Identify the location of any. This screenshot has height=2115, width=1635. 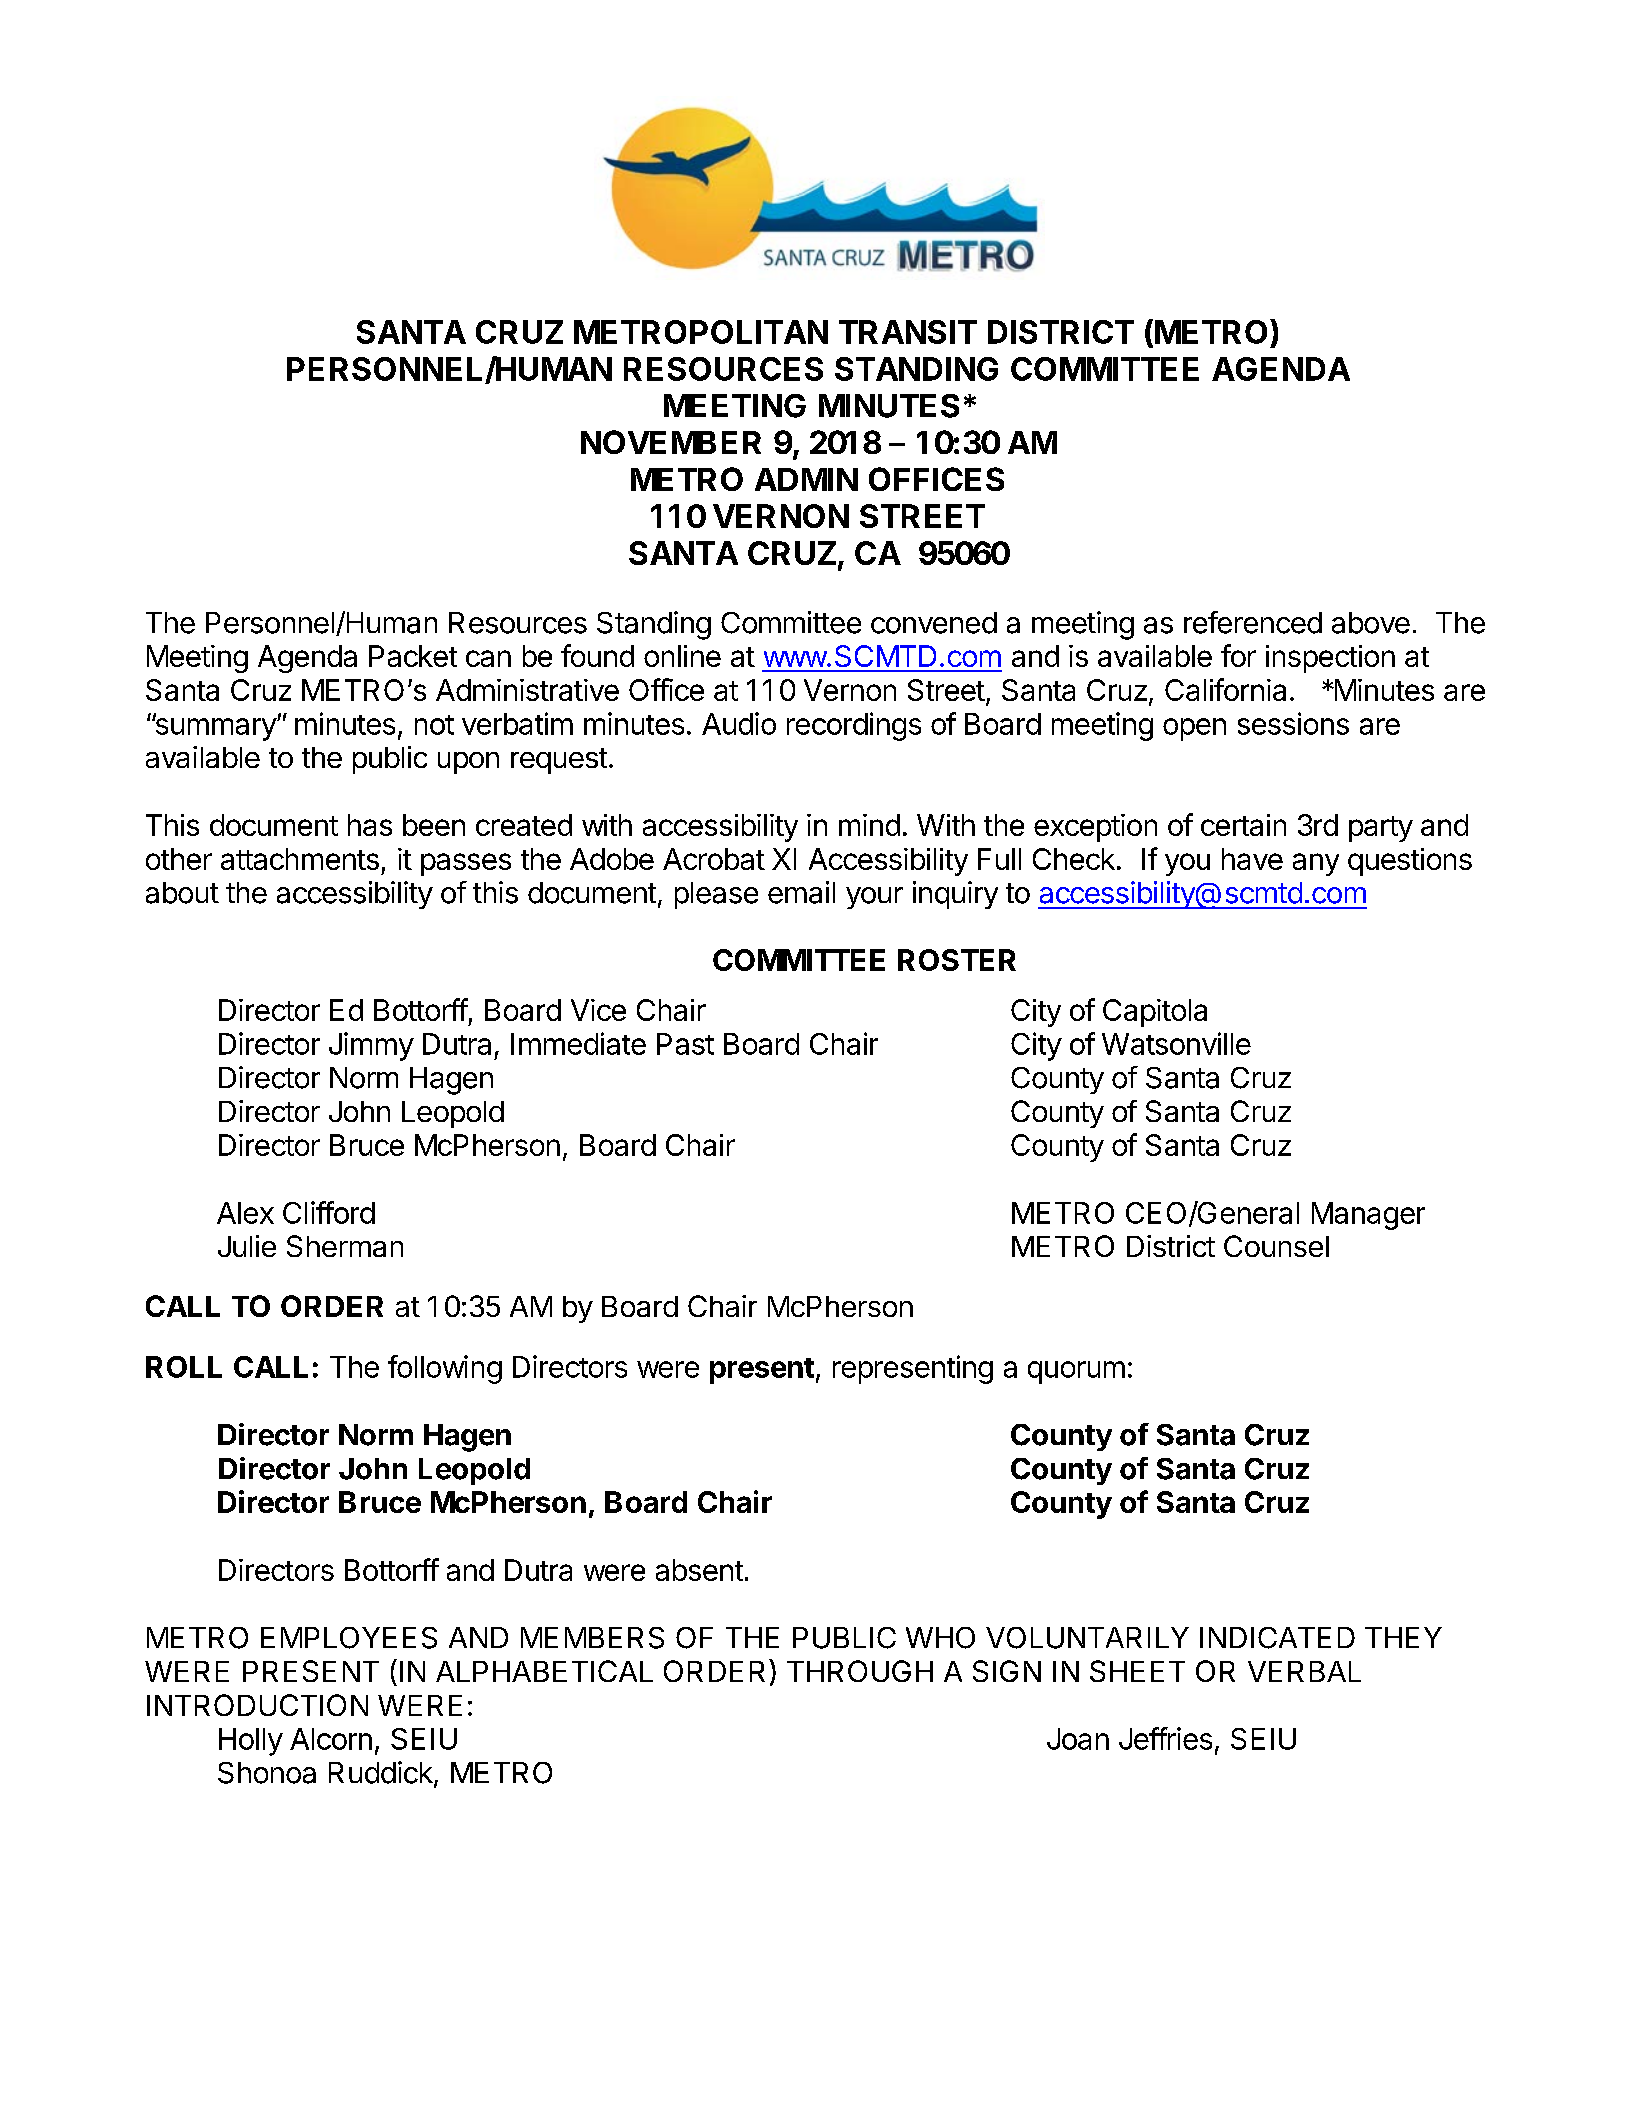
(1316, 864).
